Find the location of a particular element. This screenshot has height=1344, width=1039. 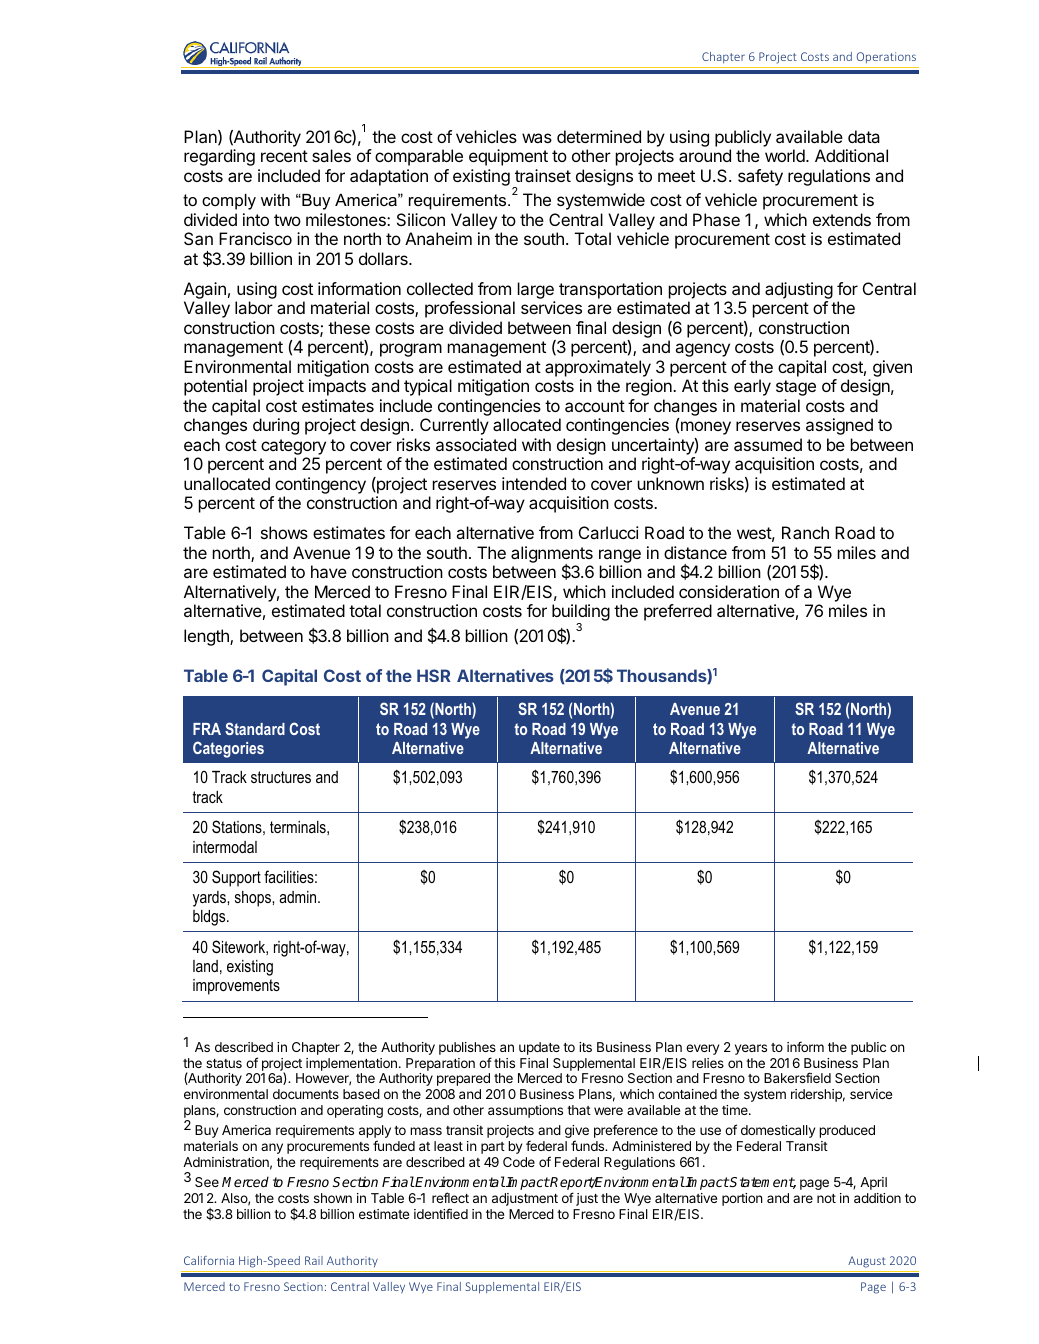

consideration is located at coordinates (729, 591).
